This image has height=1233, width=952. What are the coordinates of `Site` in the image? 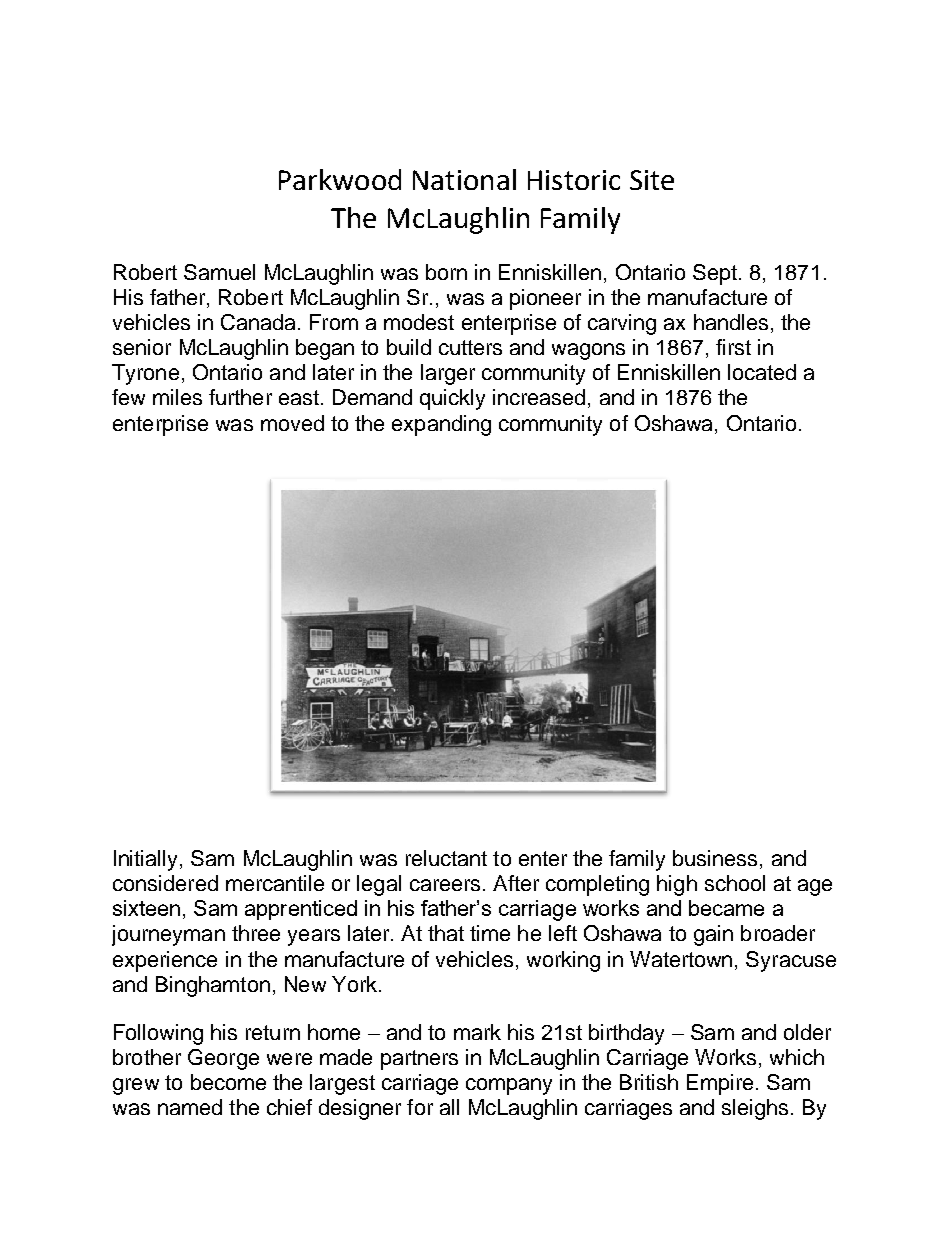 It's located at (652, 180).
